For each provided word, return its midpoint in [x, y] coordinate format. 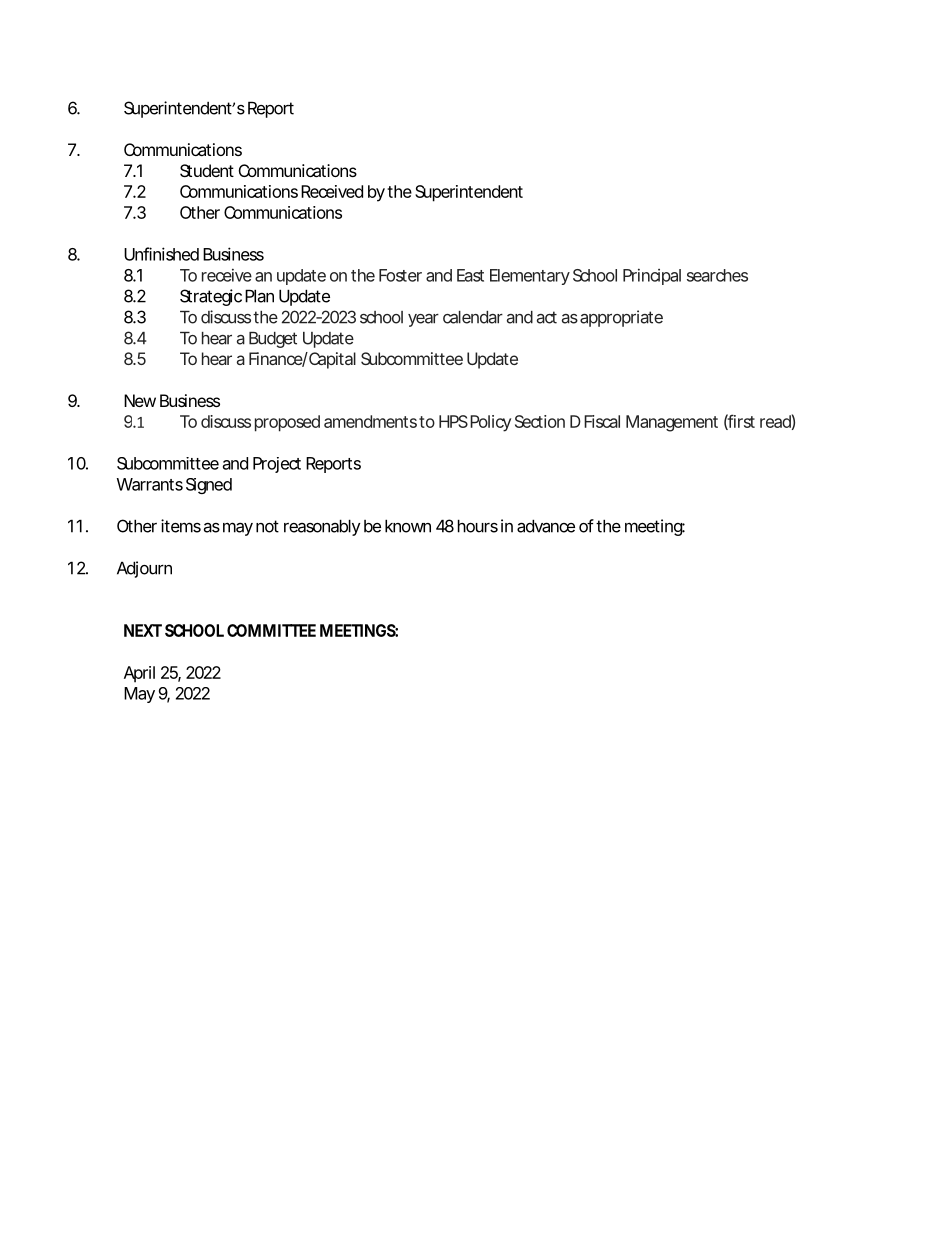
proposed [287, 423]
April [139, 674]
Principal [652, 276]
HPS [453, 421]
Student [207, 170]
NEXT [143, 630]
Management [672, 423]
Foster [400, 275]
